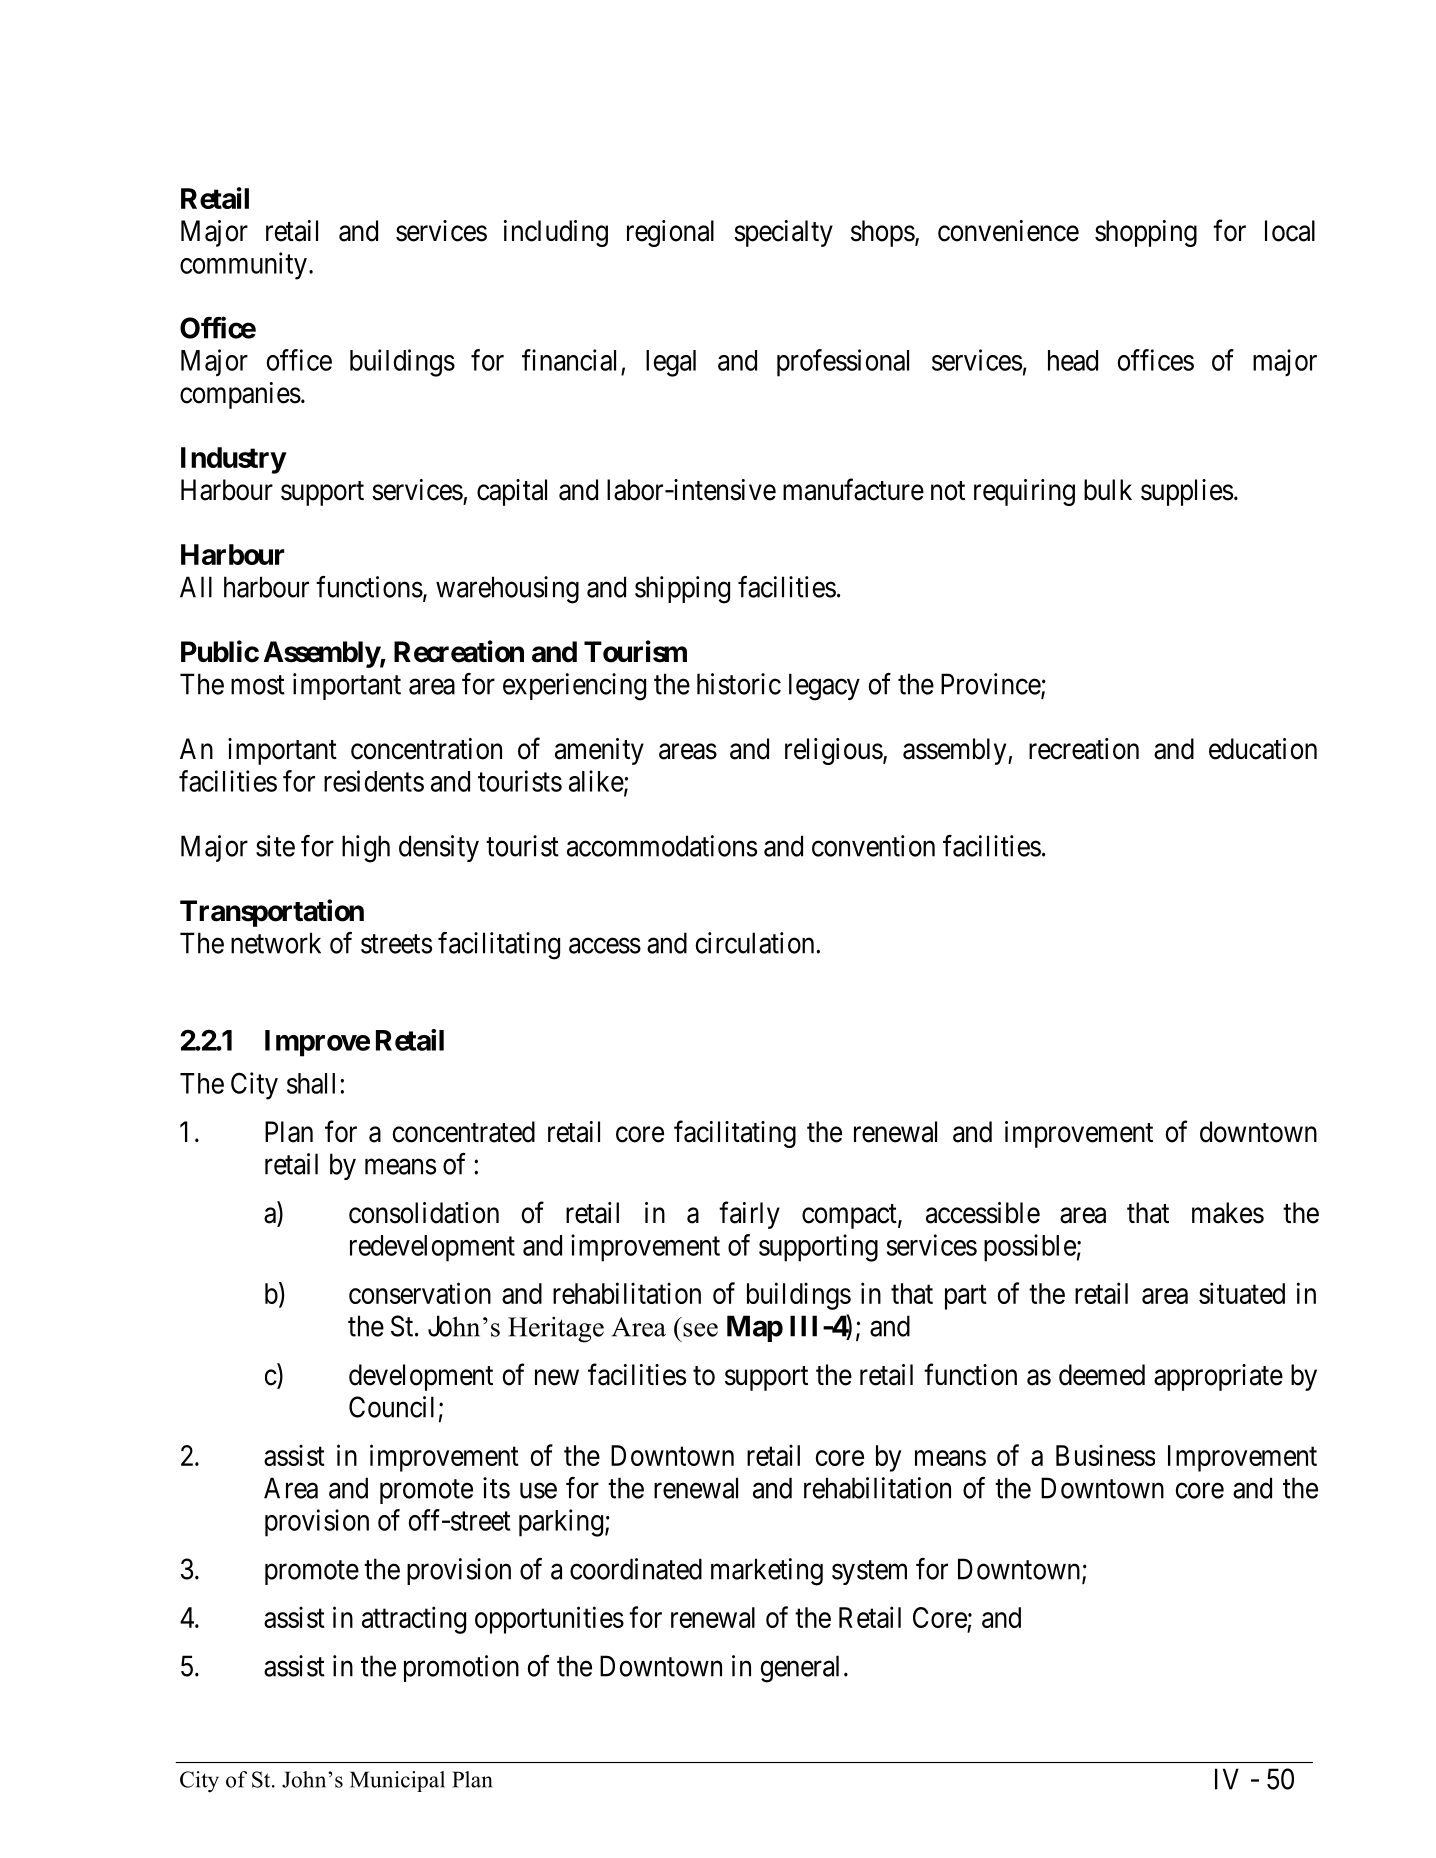 The width and height of the screenshot is (1436, 1858). Describe the element at coordinates (1242, 1293) in the screenshot. I see `situated` at that location.
